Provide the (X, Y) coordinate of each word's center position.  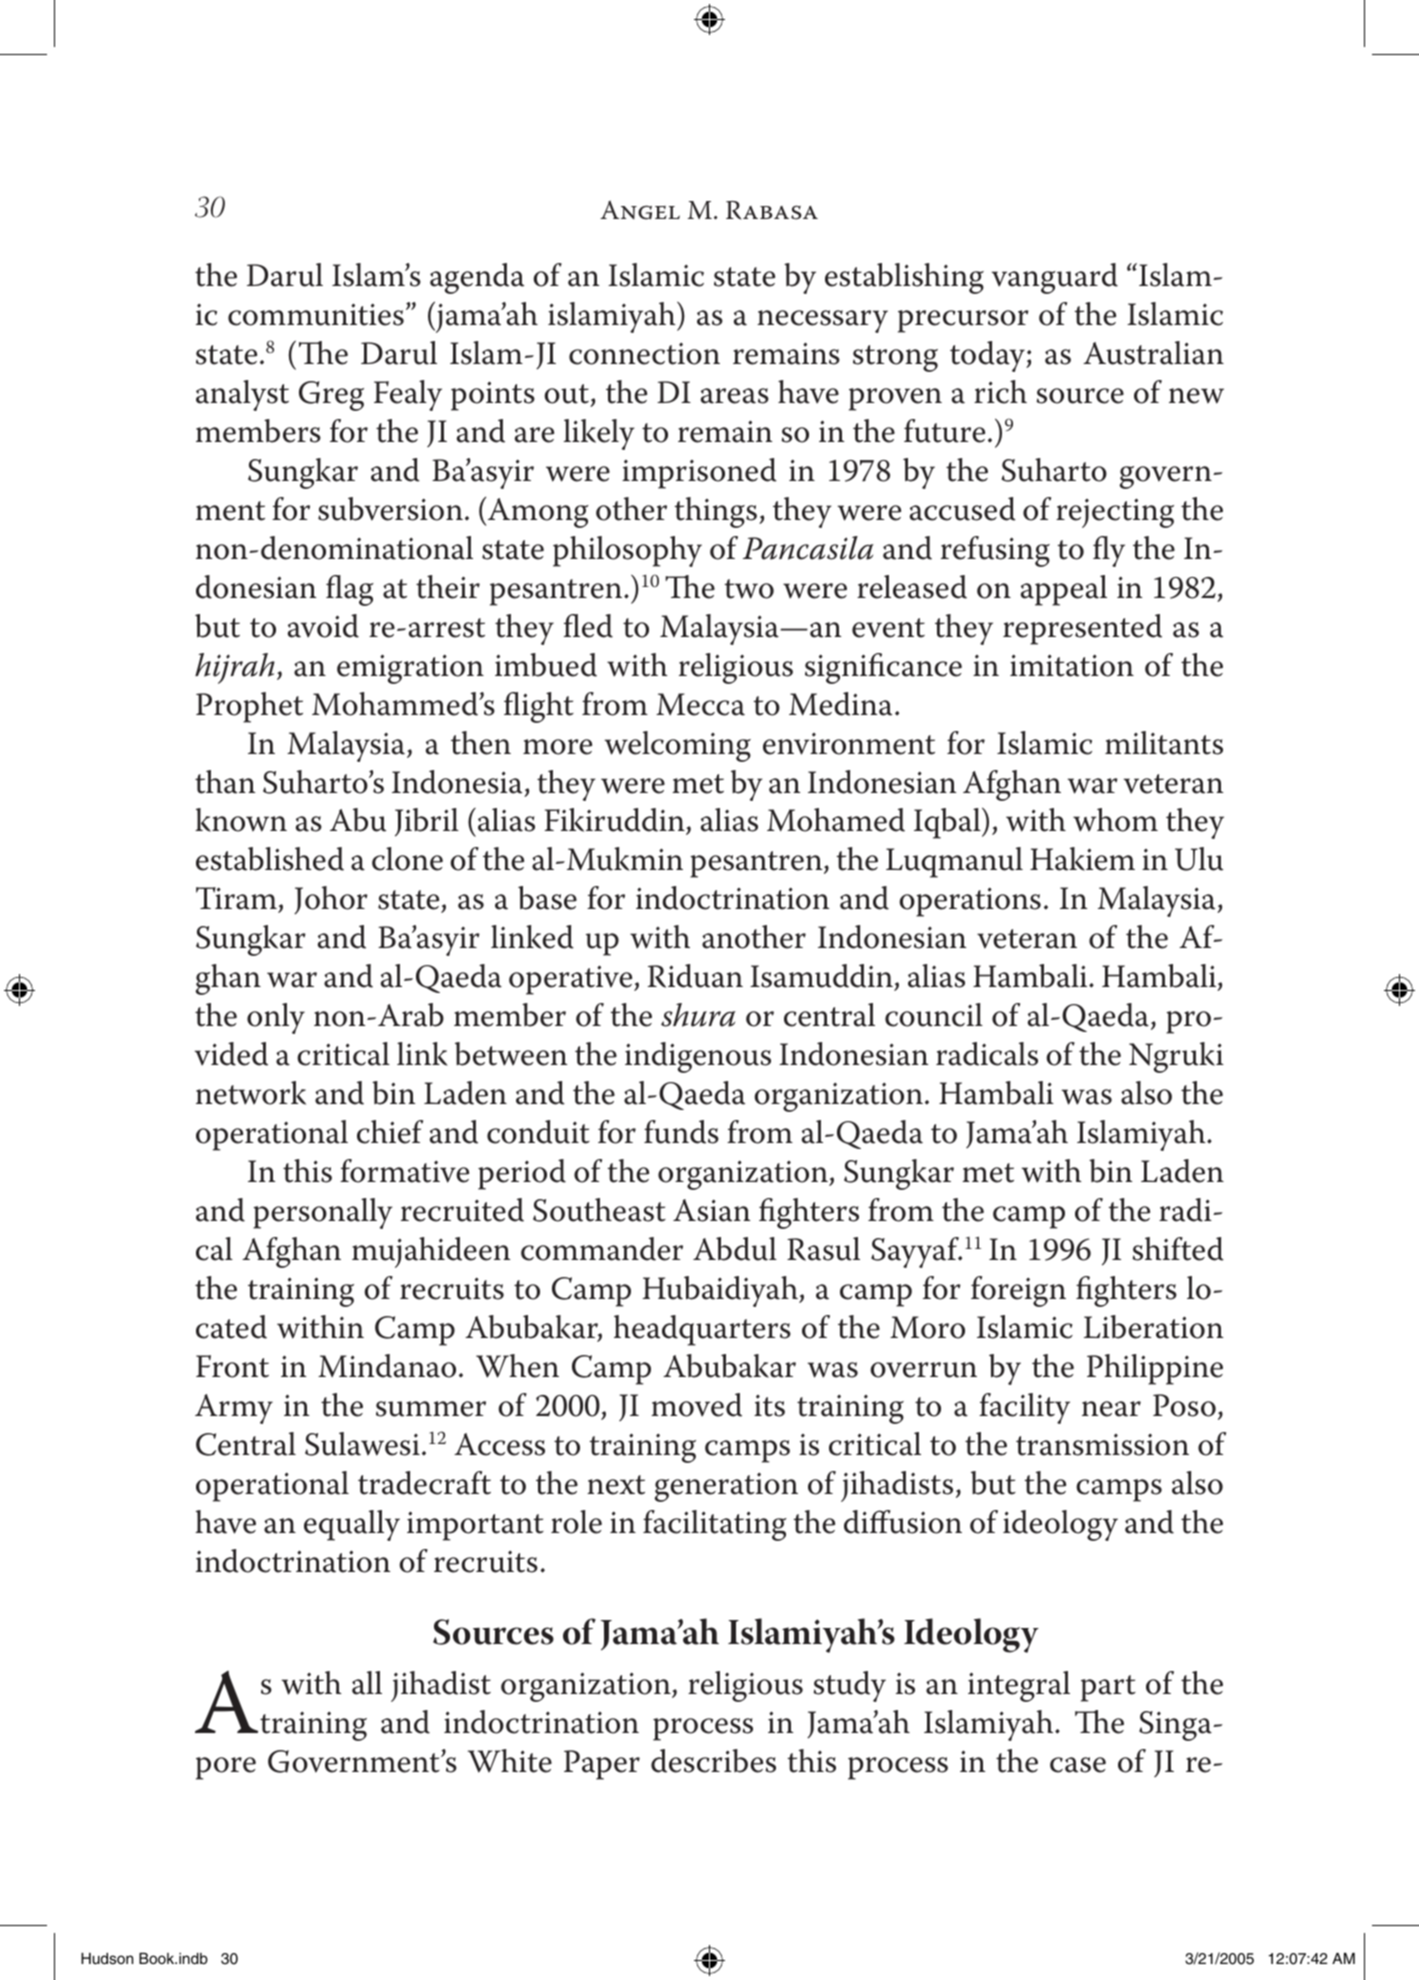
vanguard (1055, 278)
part (1108, 1688)
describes (713, 1761)
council (934, 1015)
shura (698, 1015)
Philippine (1155, 1369)
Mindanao (387, 1366)
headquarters (702, 1330)
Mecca (700, 704)
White (510, 1761)
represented (1082, 629)
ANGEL (640, 210)
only (276, 1018)
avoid (323, 626)
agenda (477, 278)
